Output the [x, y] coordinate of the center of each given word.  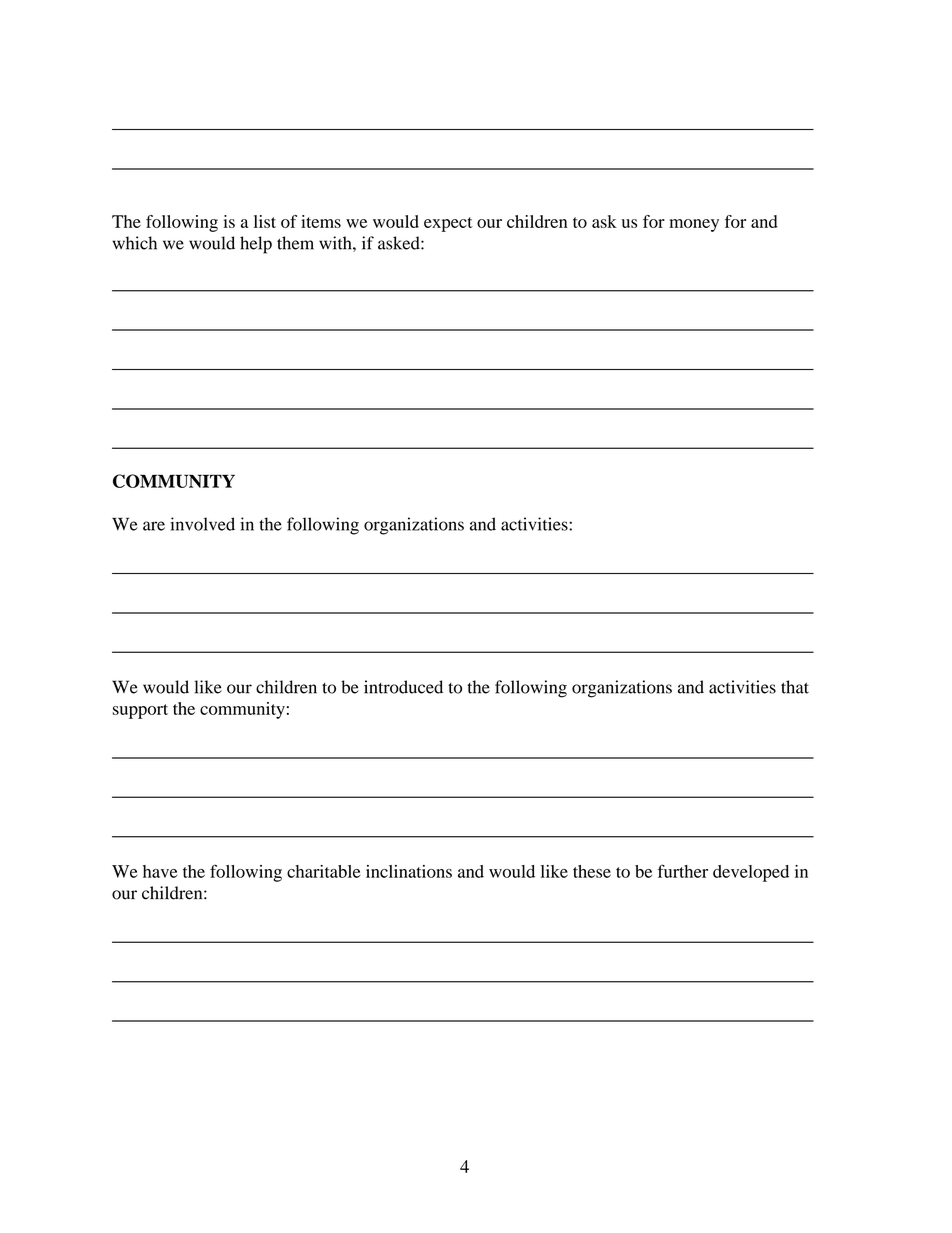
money [694, 225]
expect [448, 224]
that [795, 687]
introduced [403, 687]
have [160, 871]
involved [202, 524]
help [256, 245]
